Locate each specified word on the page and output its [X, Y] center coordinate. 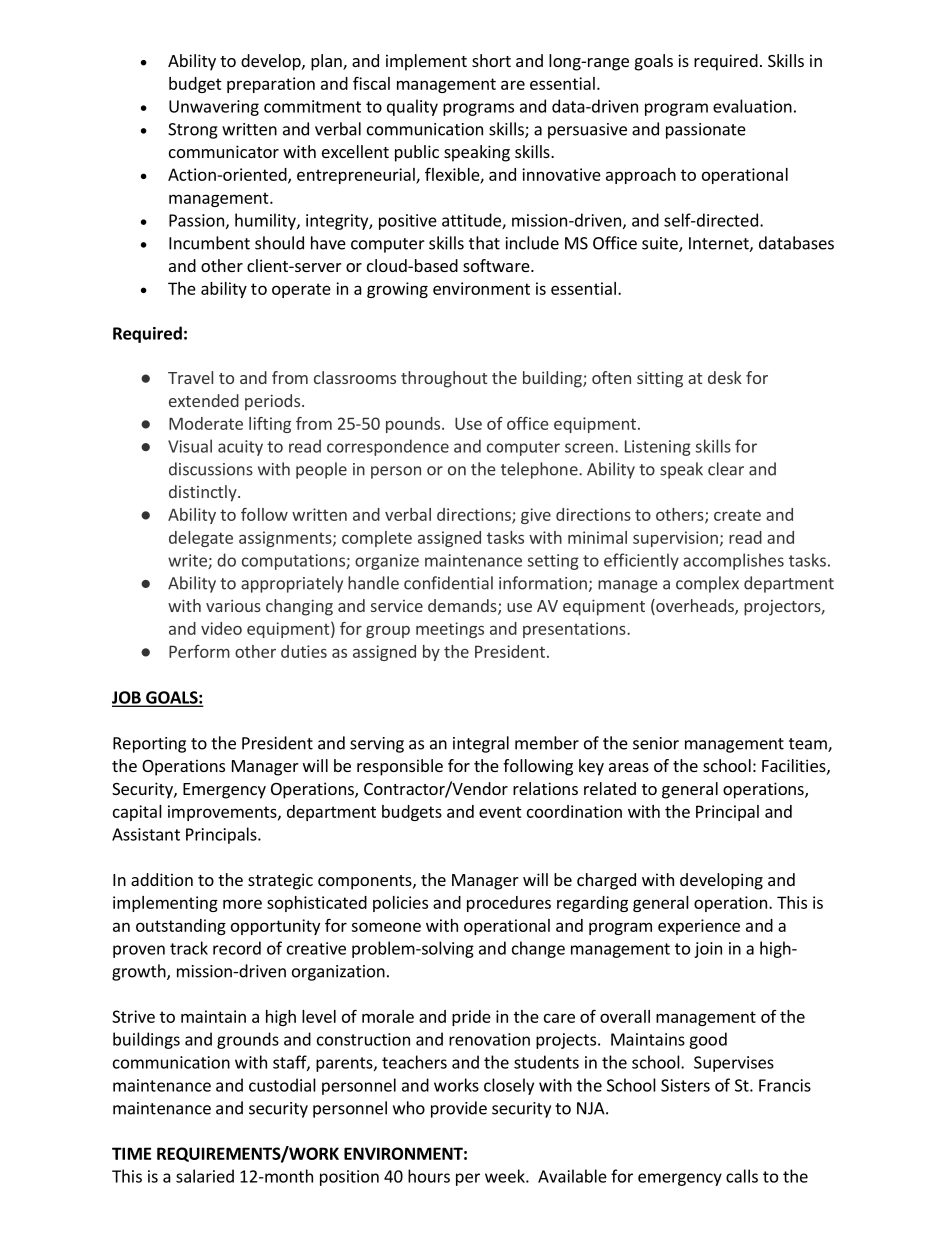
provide [459, 1109]
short [491, 60]
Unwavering [214, 108]
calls [742, 1176]
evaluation [752, 106]
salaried [205, 1176]
